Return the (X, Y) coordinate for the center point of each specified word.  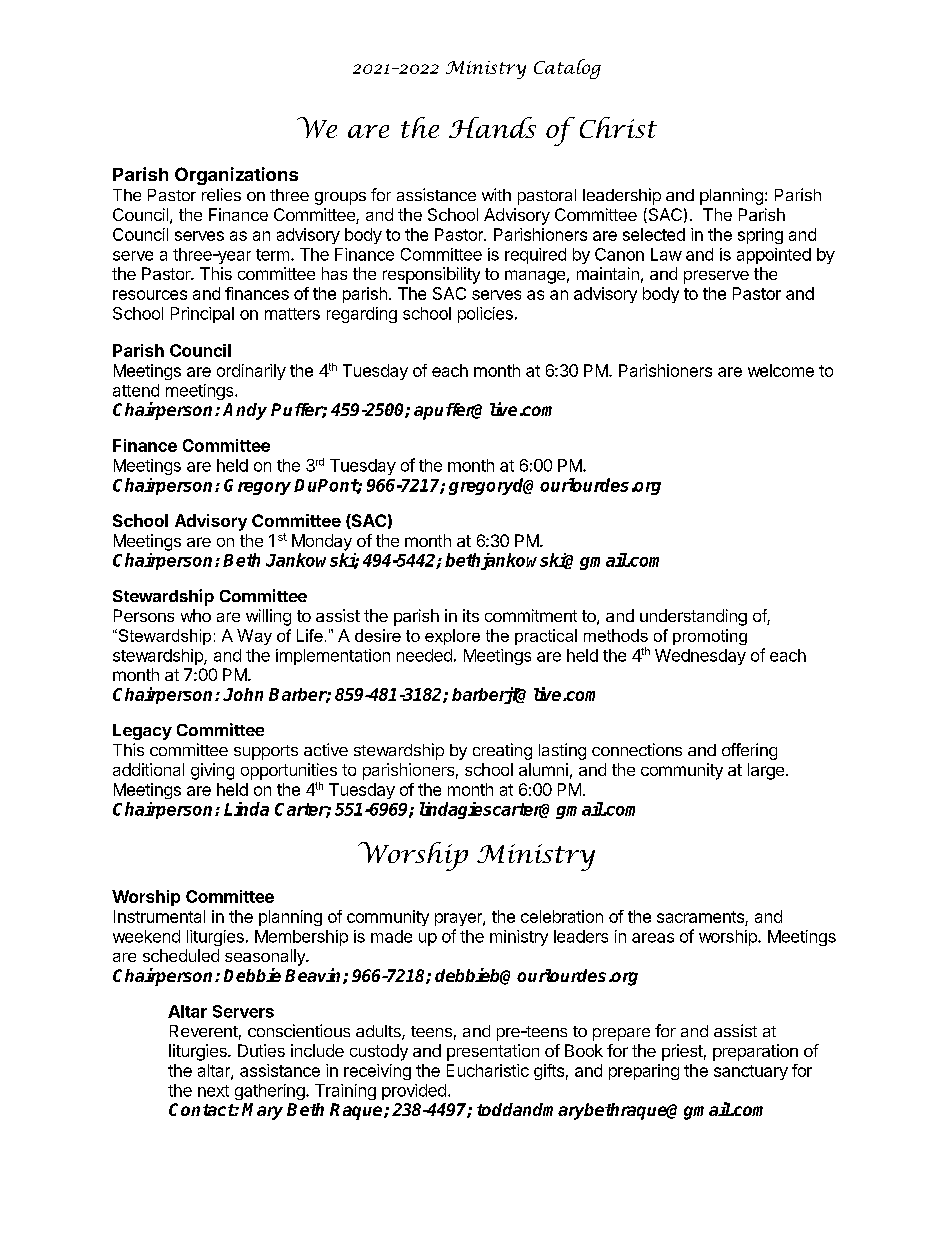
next (213, 1091)
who (196, 615)
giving (212, 771)
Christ (618, 127)
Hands (492, 127)
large (766, 771)
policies (485, 315)
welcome (781, 370)
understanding (693, 617)
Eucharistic (488, 1070)
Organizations (236, 176)
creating (502, 751)
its (471, 615)
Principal (202, 315)
